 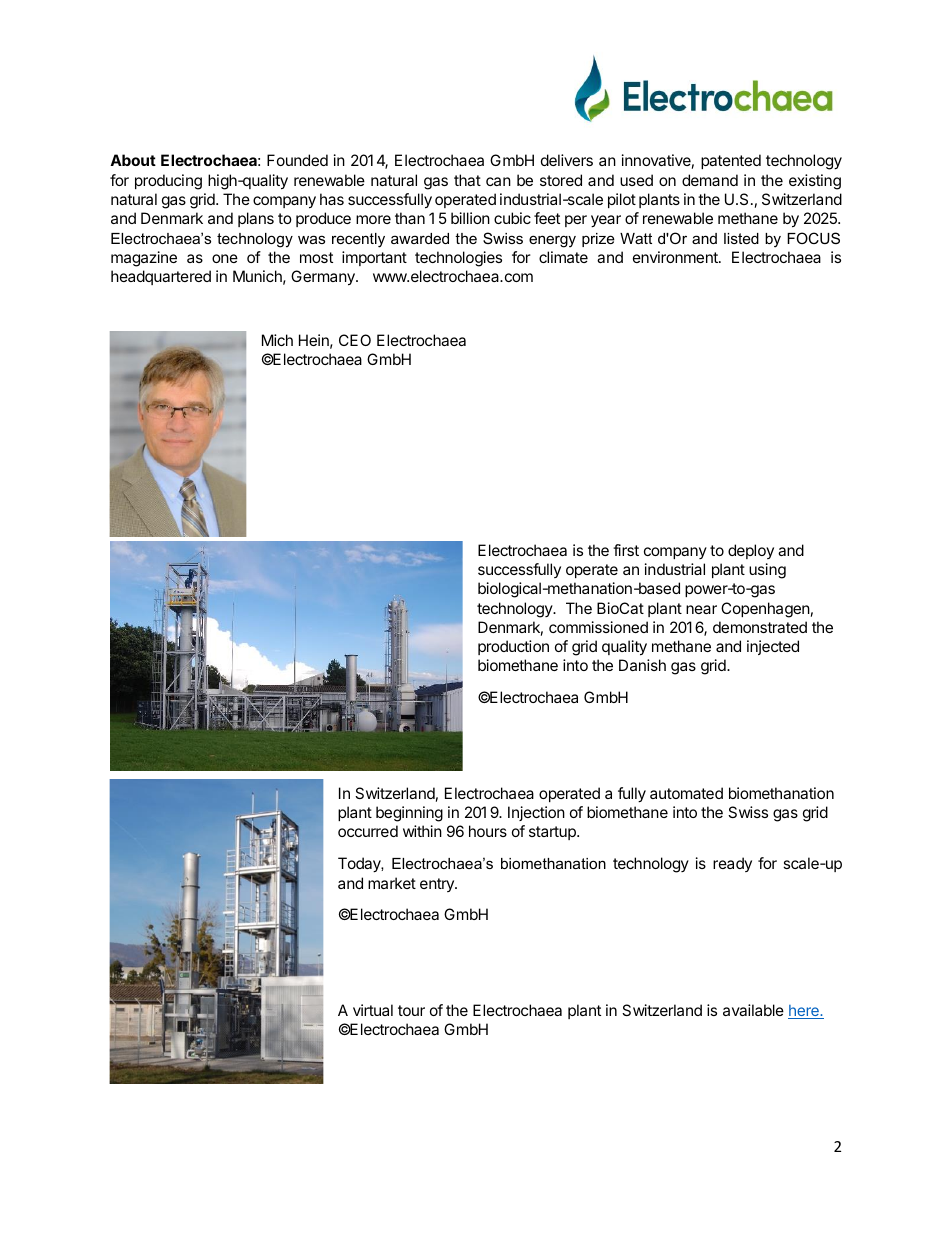 I want to click on production, so click(x=513, y=647).
